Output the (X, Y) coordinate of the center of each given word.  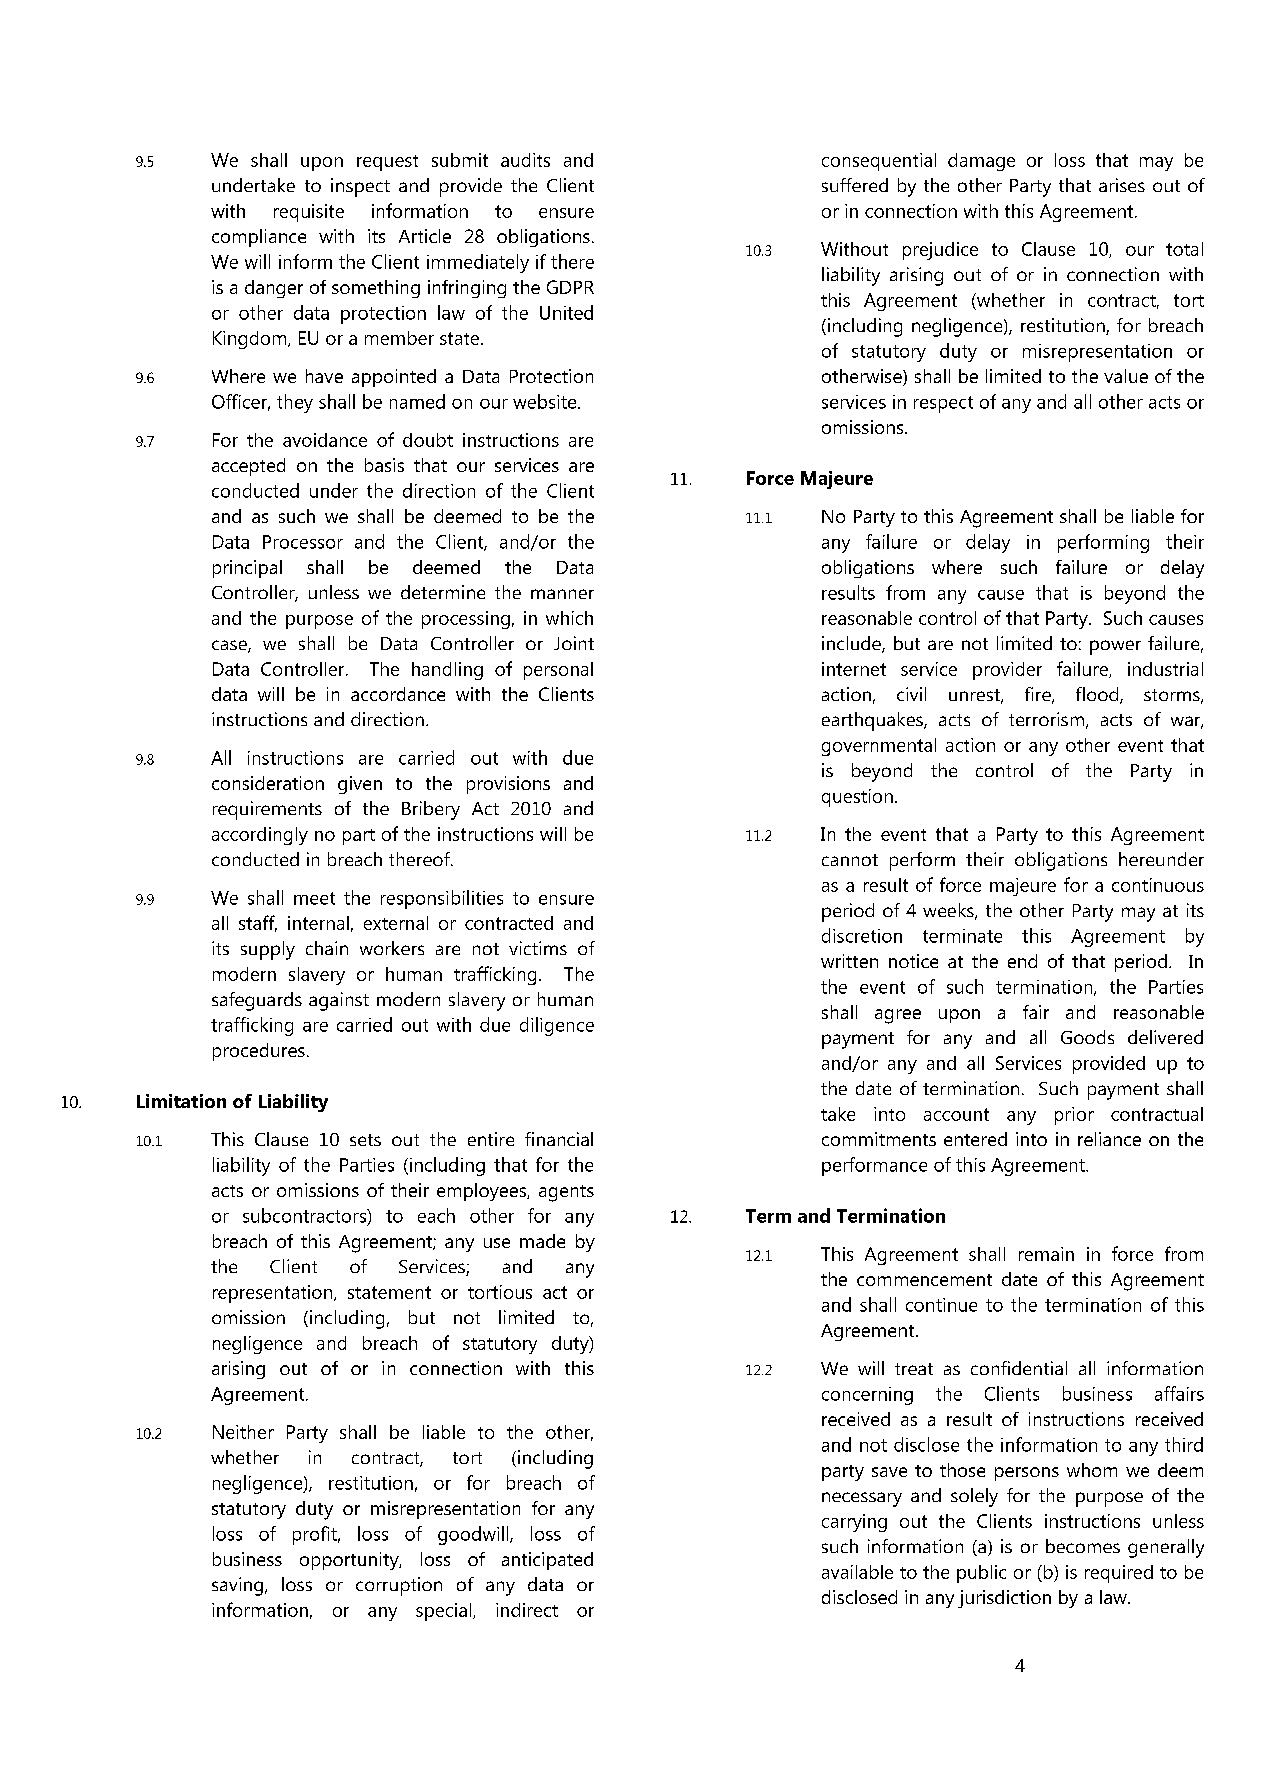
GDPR (570, 287)
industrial (1165, 669)
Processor (303, 542)
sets (365, 1140)
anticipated (547, 1561)
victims (538, 948)
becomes (1083, 1546)
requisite (309, 213)
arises (1122, 185)
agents (566, 1193)
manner (562, 594)
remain (1046, 1254)
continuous (1158, 885)
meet (314, 898)
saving (237, 1586)
